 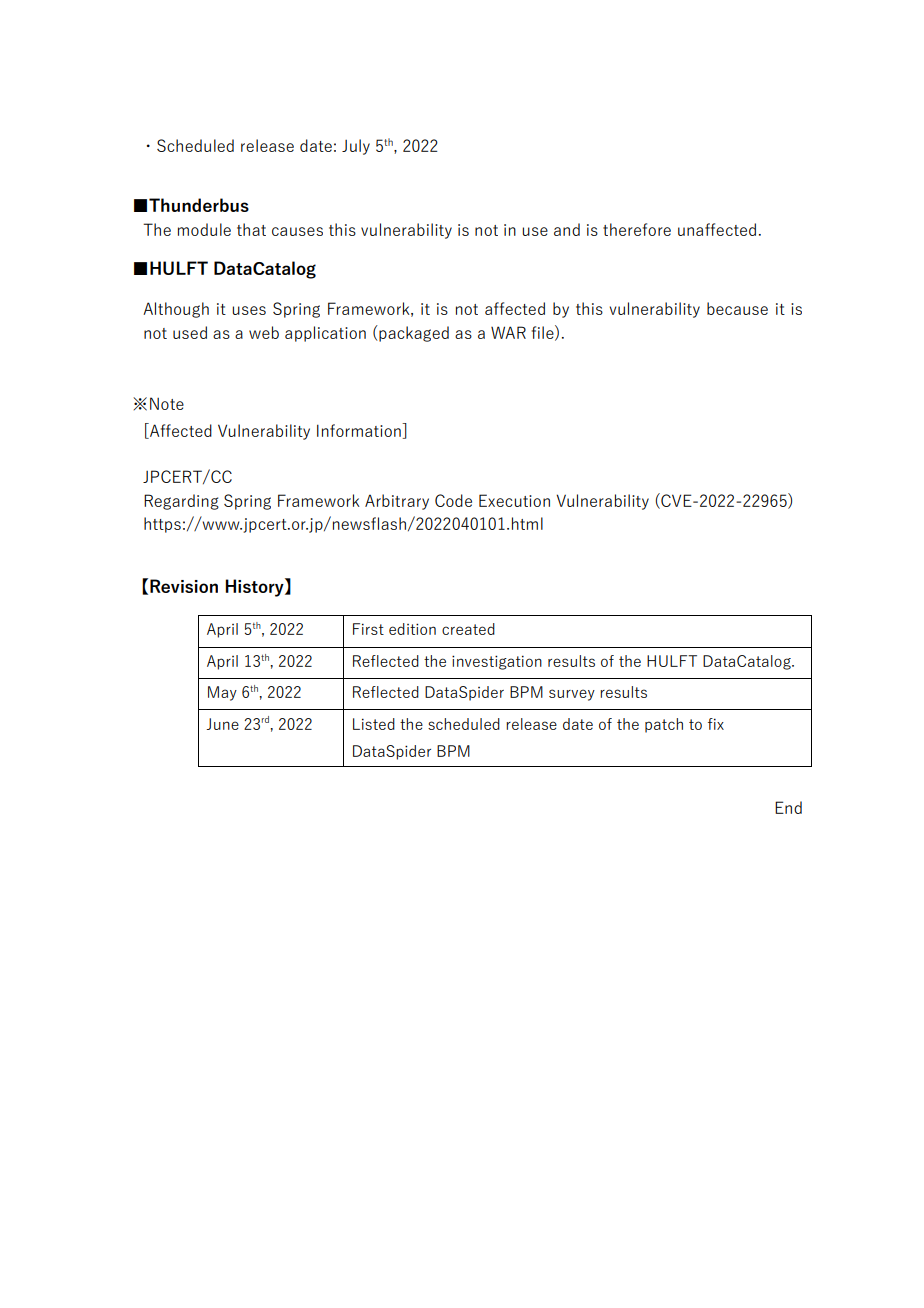 I want to click on therefore, so click(x=637, y=229).
